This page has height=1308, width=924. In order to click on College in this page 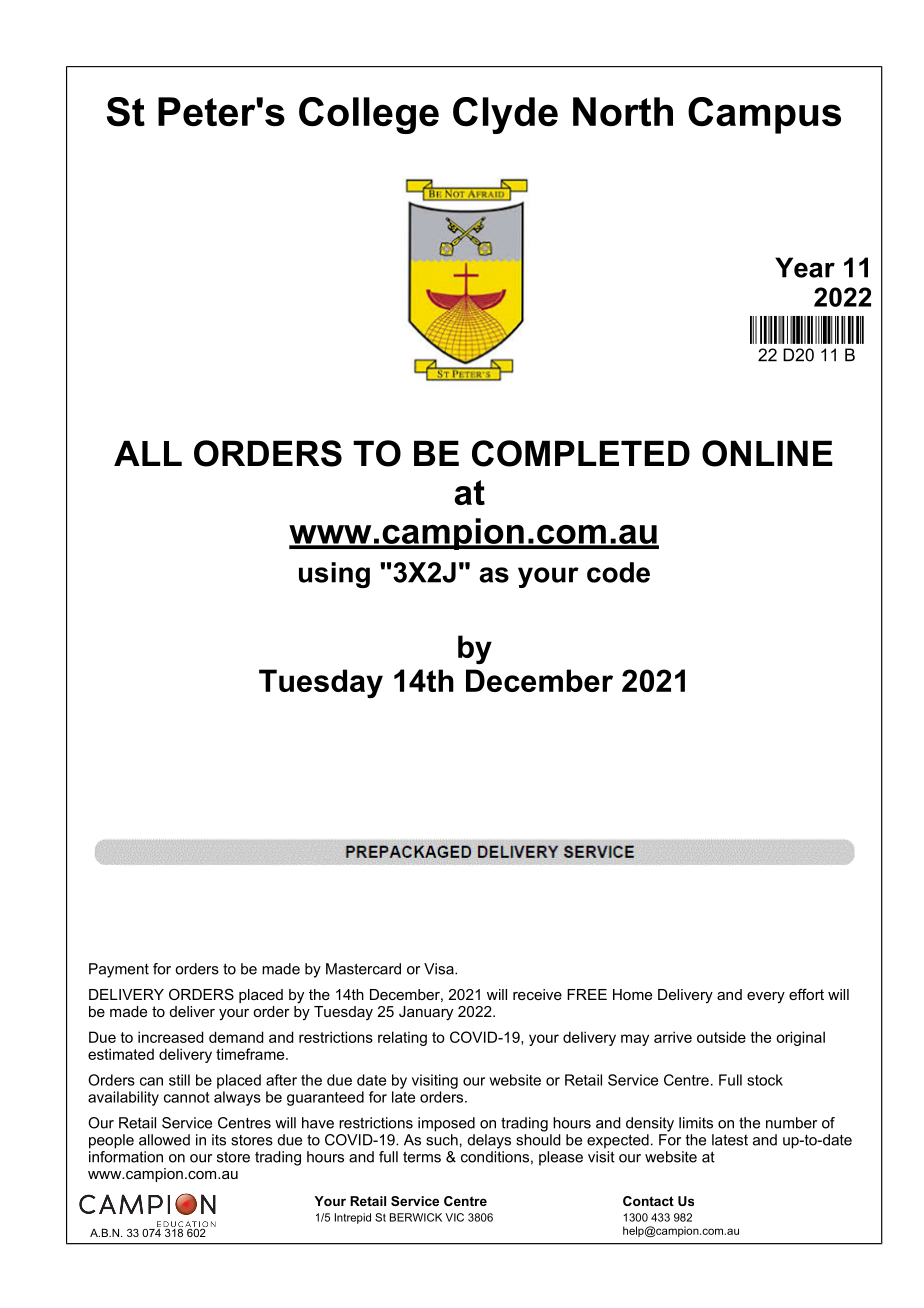, I will do `click(369, 115)`.
